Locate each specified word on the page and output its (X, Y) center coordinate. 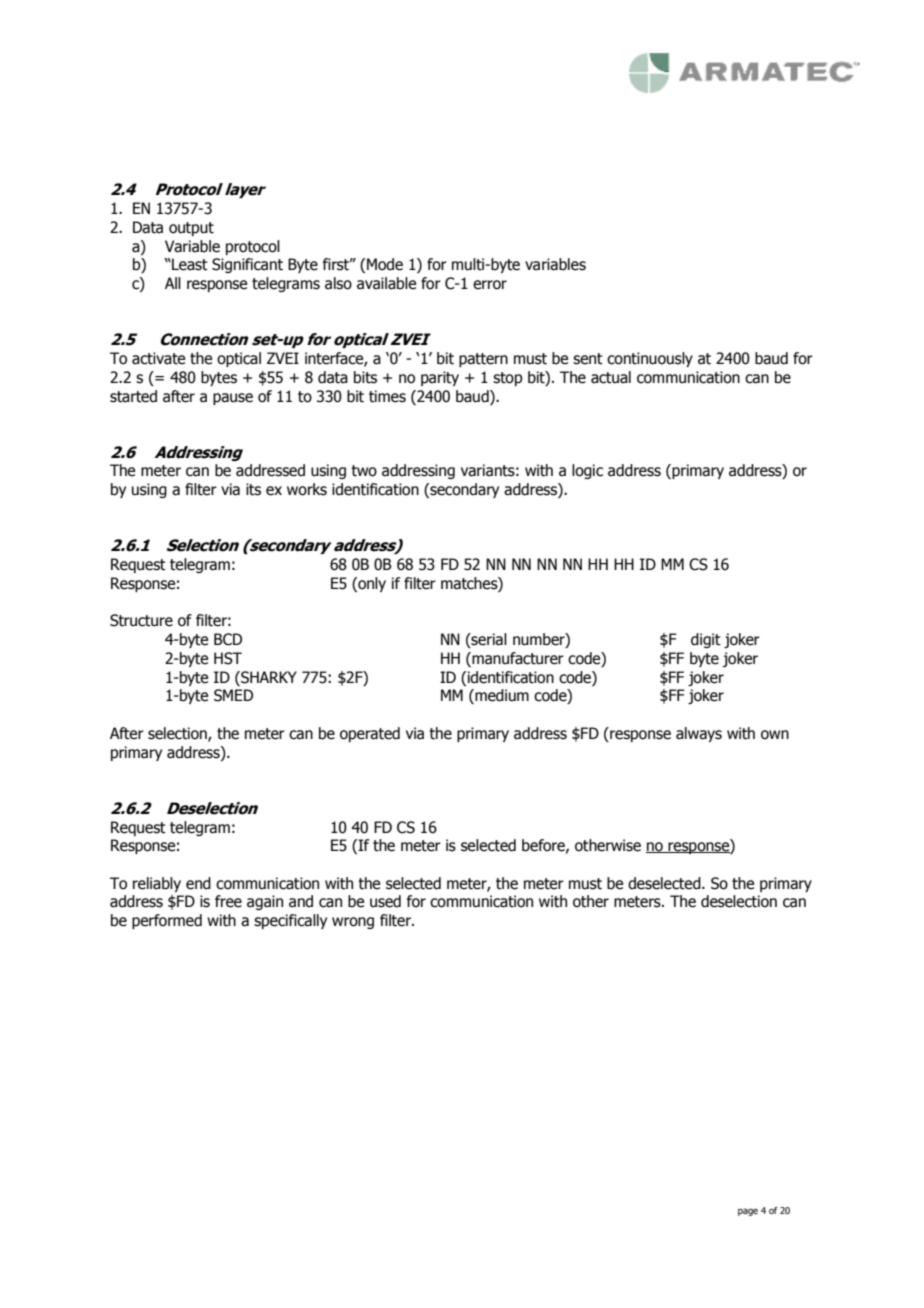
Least (189, 264)
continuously (650, 359)
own (775, 735)
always (699, 734)
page (748, 1212)
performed (167, 921)
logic (587, 471)
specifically (290, 921)
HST (228, 658)
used (385, 901)
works (307, 489)
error (490, 285)
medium (501, 696)
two (364, 471)
